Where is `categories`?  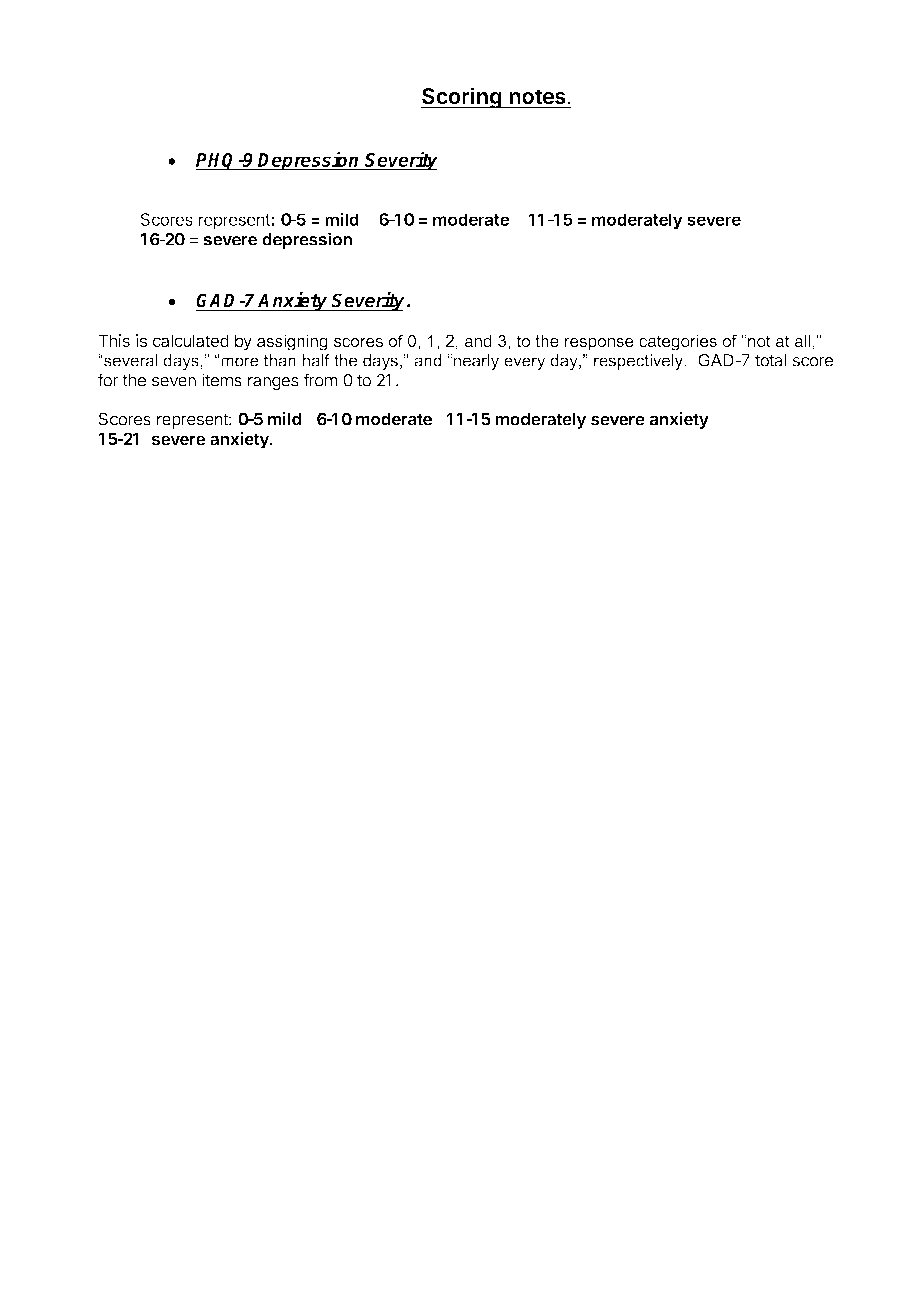 categories is located at coordinates (678, 342).
